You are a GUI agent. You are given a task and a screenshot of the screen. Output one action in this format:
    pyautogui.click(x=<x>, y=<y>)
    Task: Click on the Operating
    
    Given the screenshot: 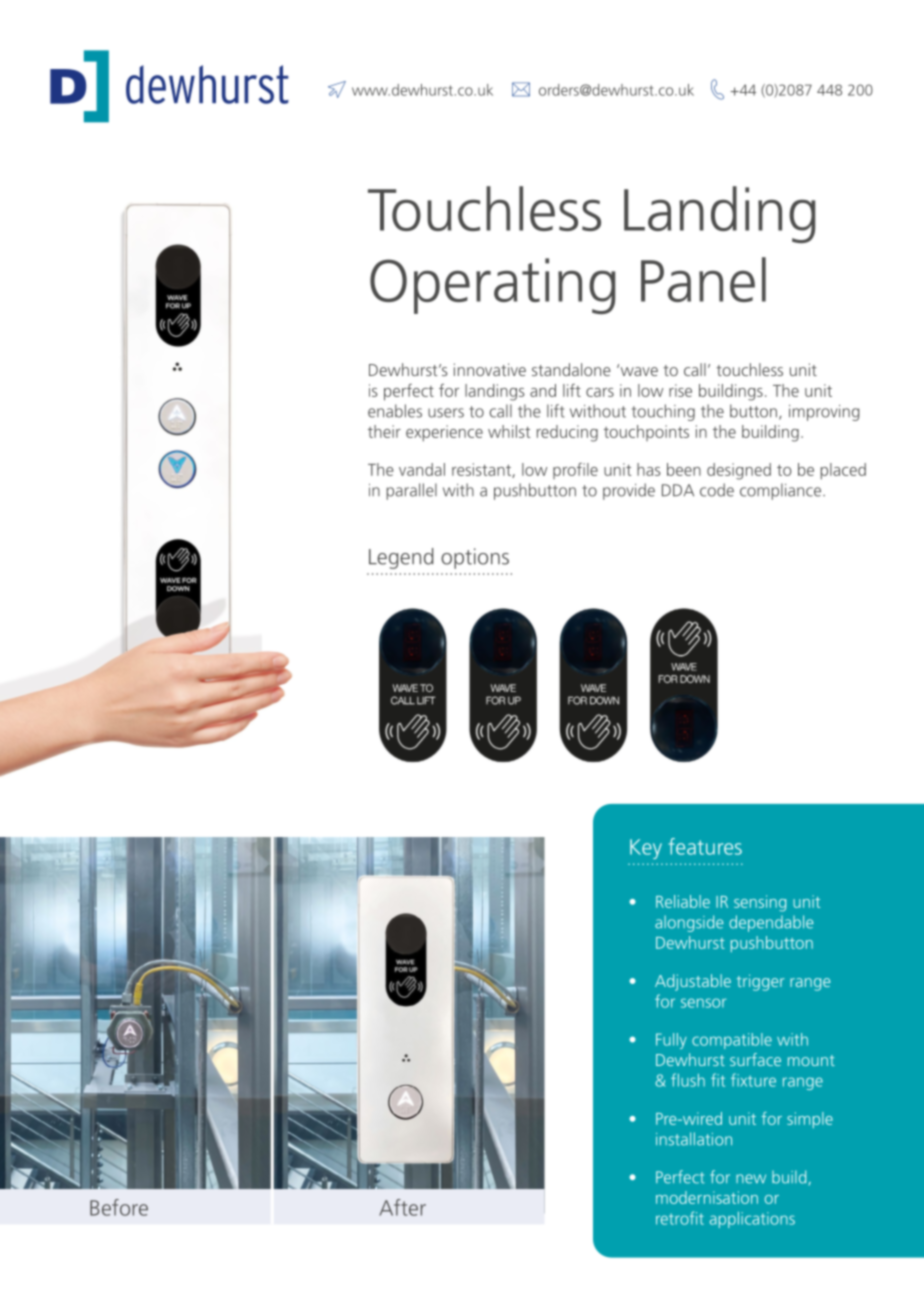 What is the action you would take?
    pyautogui.click(x=492, y=286)
